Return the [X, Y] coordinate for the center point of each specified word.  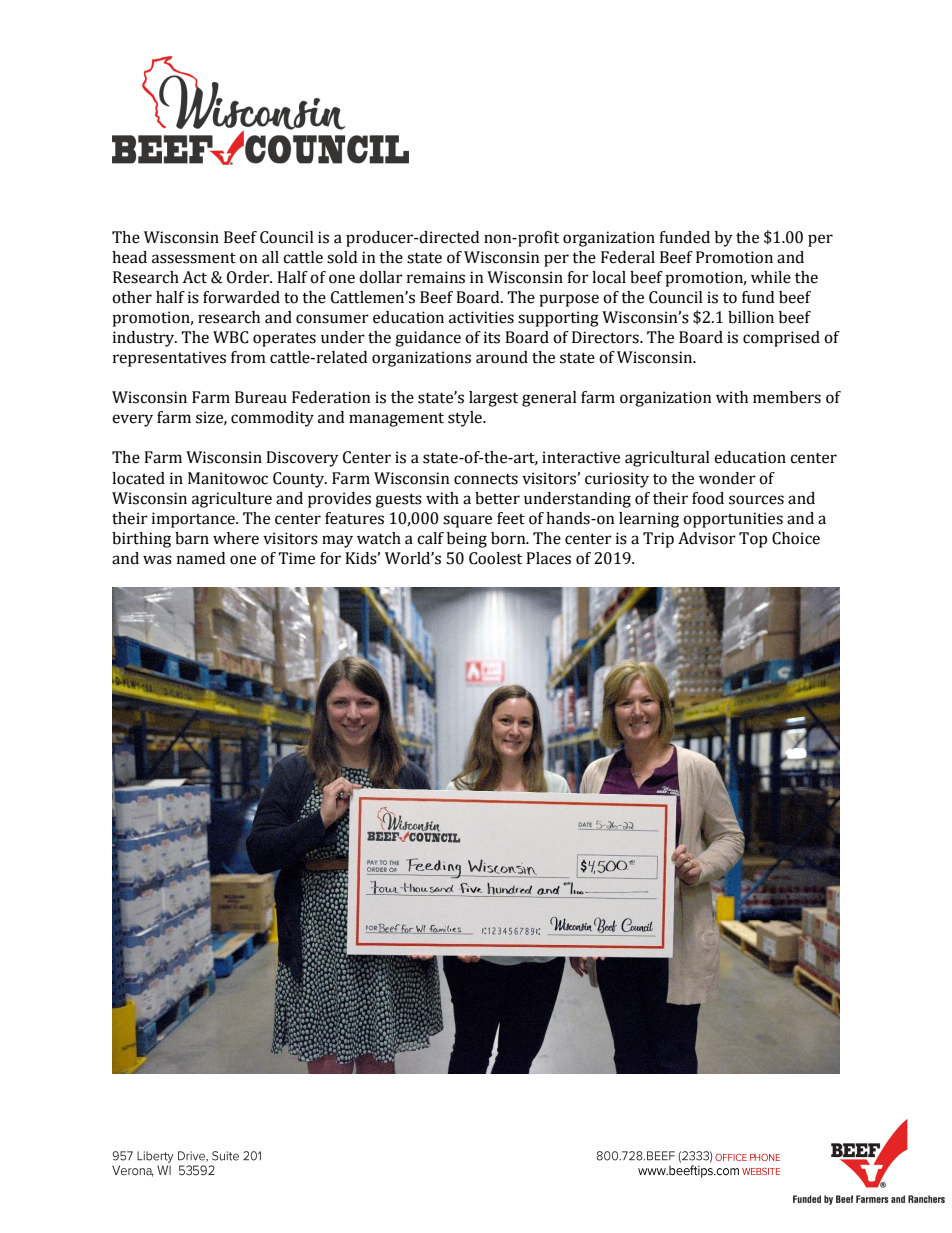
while [771, 277]
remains [436, 277]
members [787, 397]
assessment [194, 258]
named [201, 558]
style [466, 419]
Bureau [261, 397]
